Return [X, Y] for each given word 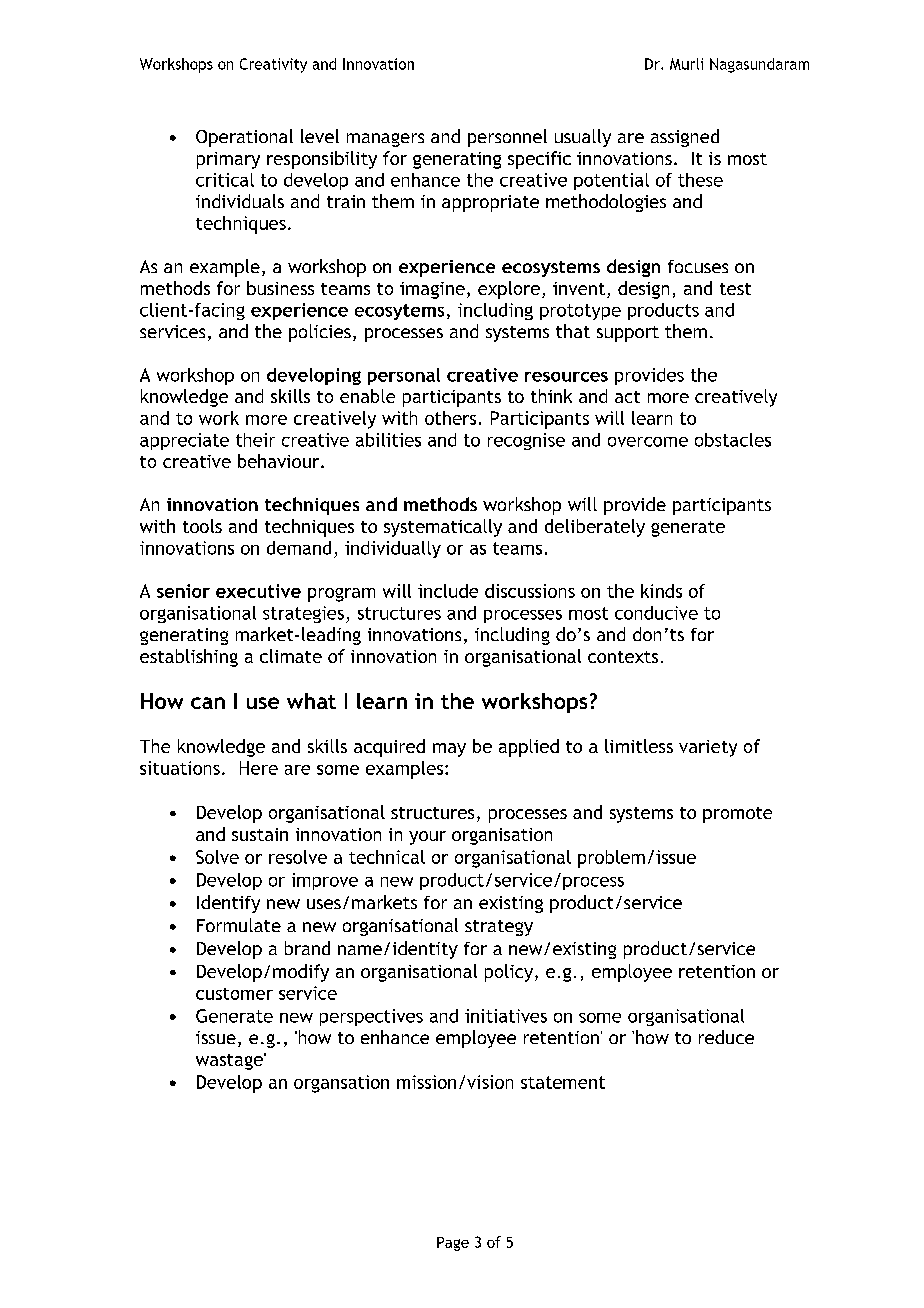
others [450, 418]
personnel [507, 138]
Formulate [239, 925]
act [627, 397]
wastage [230, 1061]
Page [453, 1244]
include [448, 591]
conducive [656, 613]
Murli [686, 64]
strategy [499, 928]
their [255, 440]
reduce [726, 1037]
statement [563, 1082]
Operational [244, 138]
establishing [189, 658]
